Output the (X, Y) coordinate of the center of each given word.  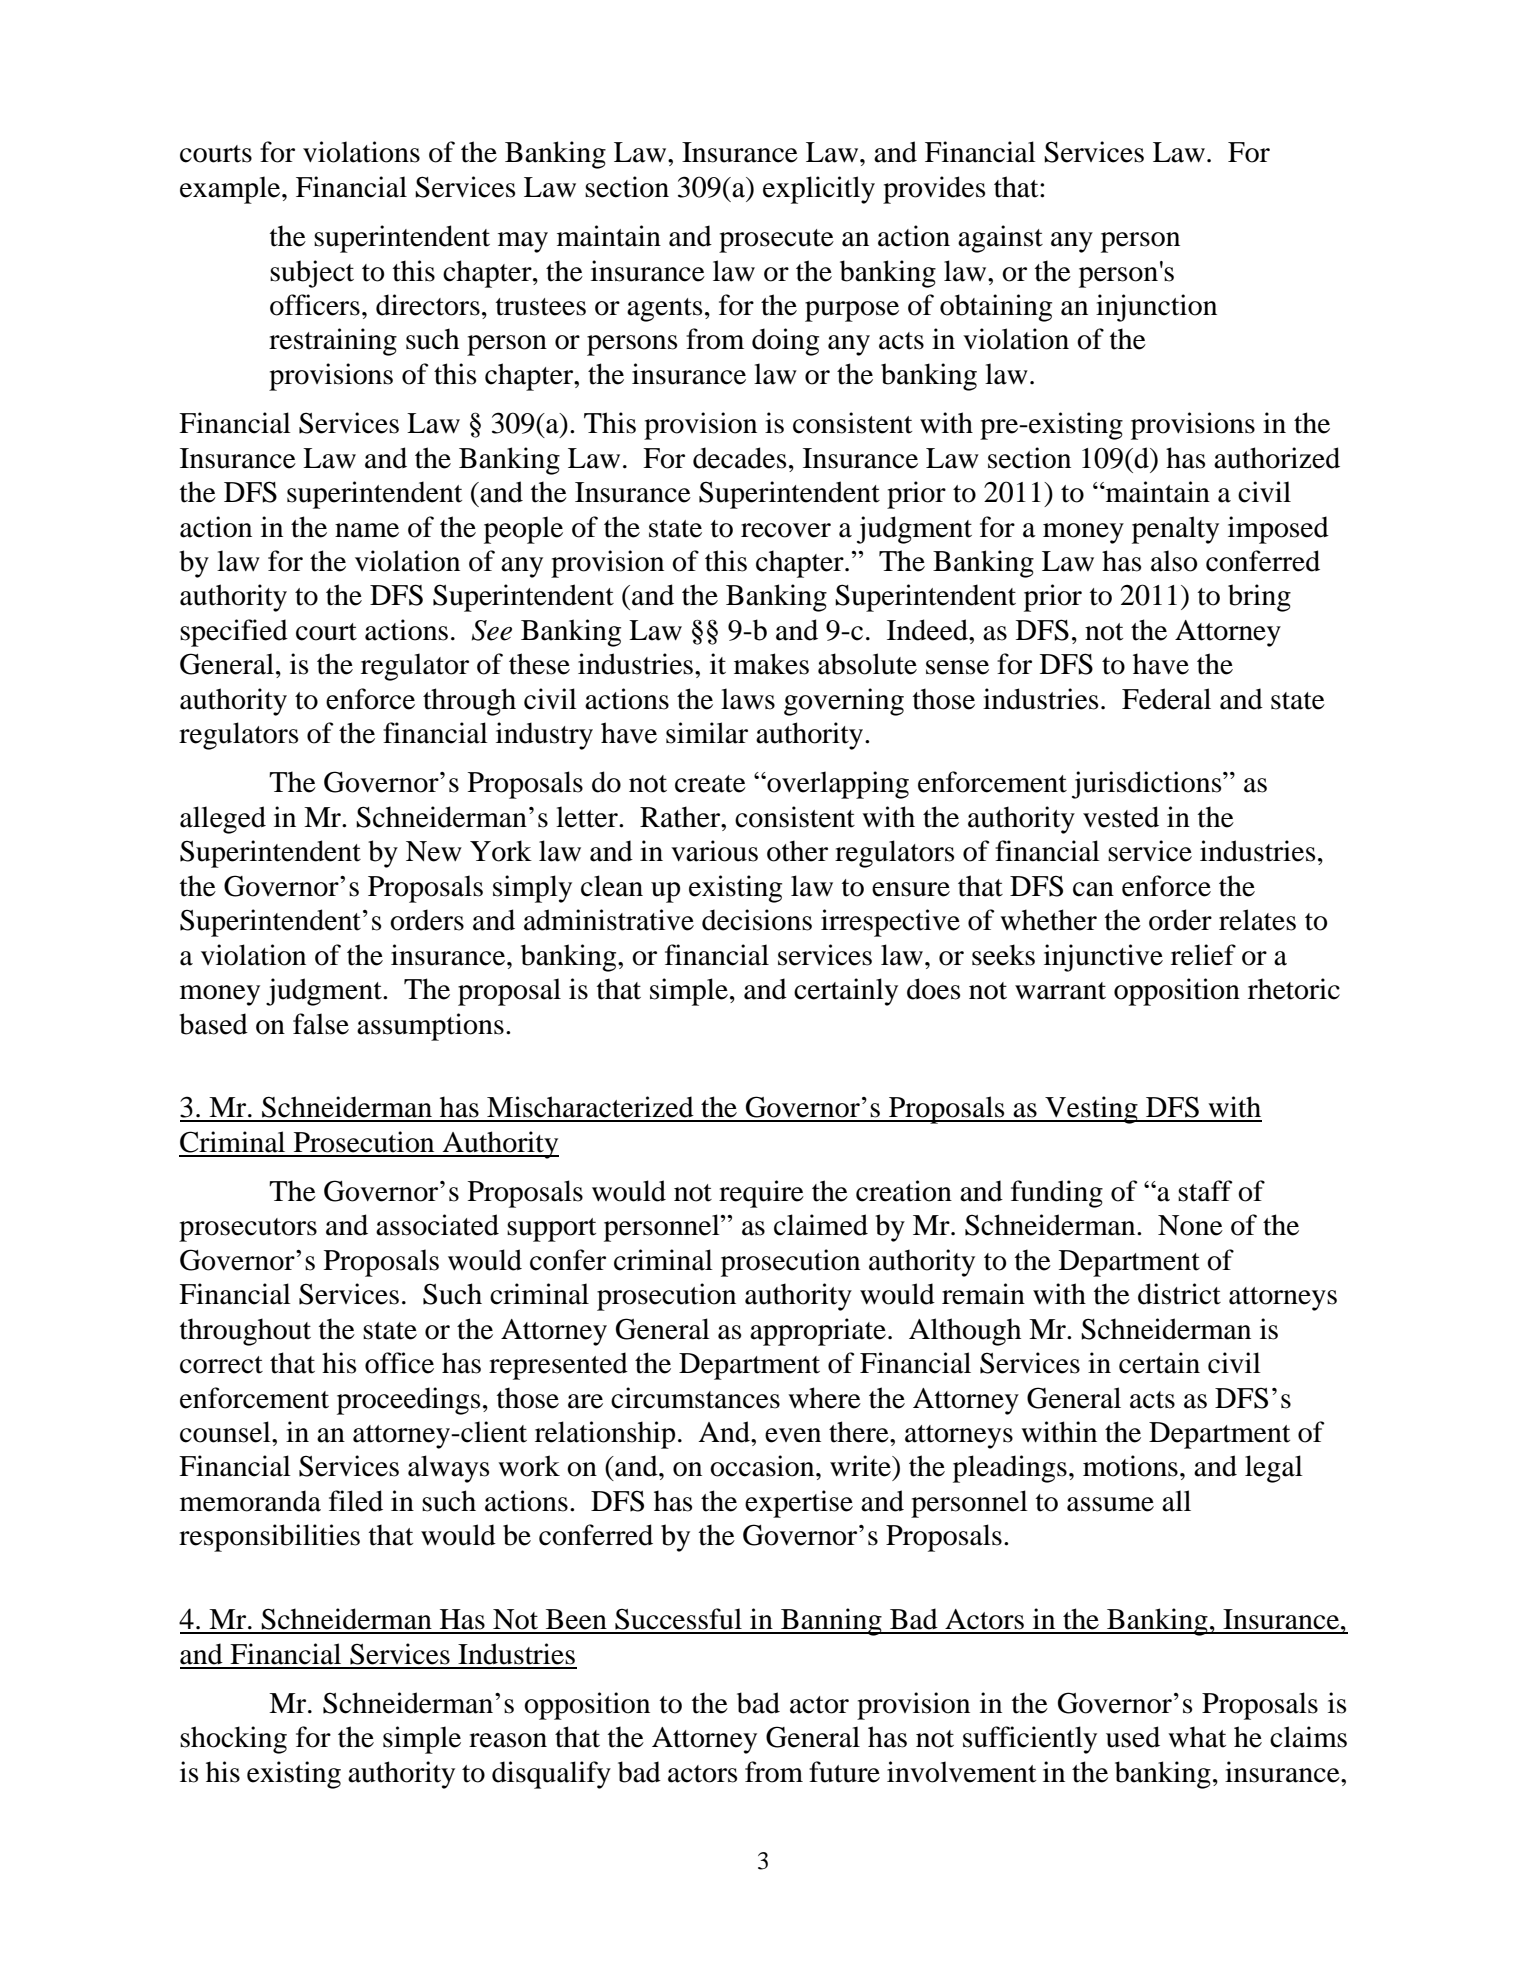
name (367, 530)
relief (1203, 955)
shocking (233, 1740)
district (1179, 1294)
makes (771, 664)
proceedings (408, 1401)
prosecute (776, 241)
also (1174, 561)
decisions (757, 920)
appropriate (818, 1332)
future (844, 1772)
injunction (1156, 308)
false (321, 1024)
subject (312, 274)
